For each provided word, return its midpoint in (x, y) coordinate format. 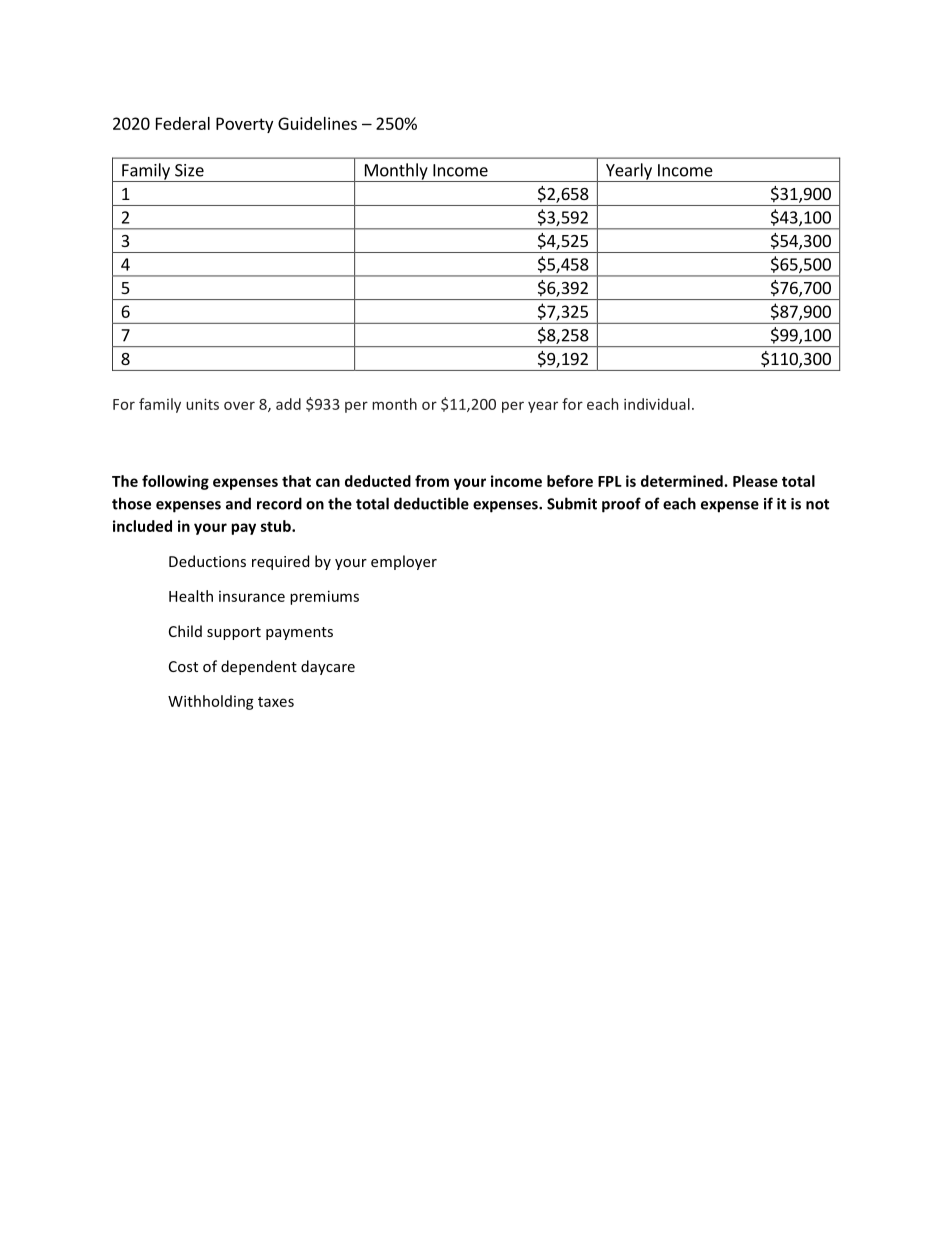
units (202, 404)
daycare (328, 667)
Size (189, 170)
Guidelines (317, 123)
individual (657, 404)
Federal (183, 123)
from (432, 481)
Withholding (211, 702)
